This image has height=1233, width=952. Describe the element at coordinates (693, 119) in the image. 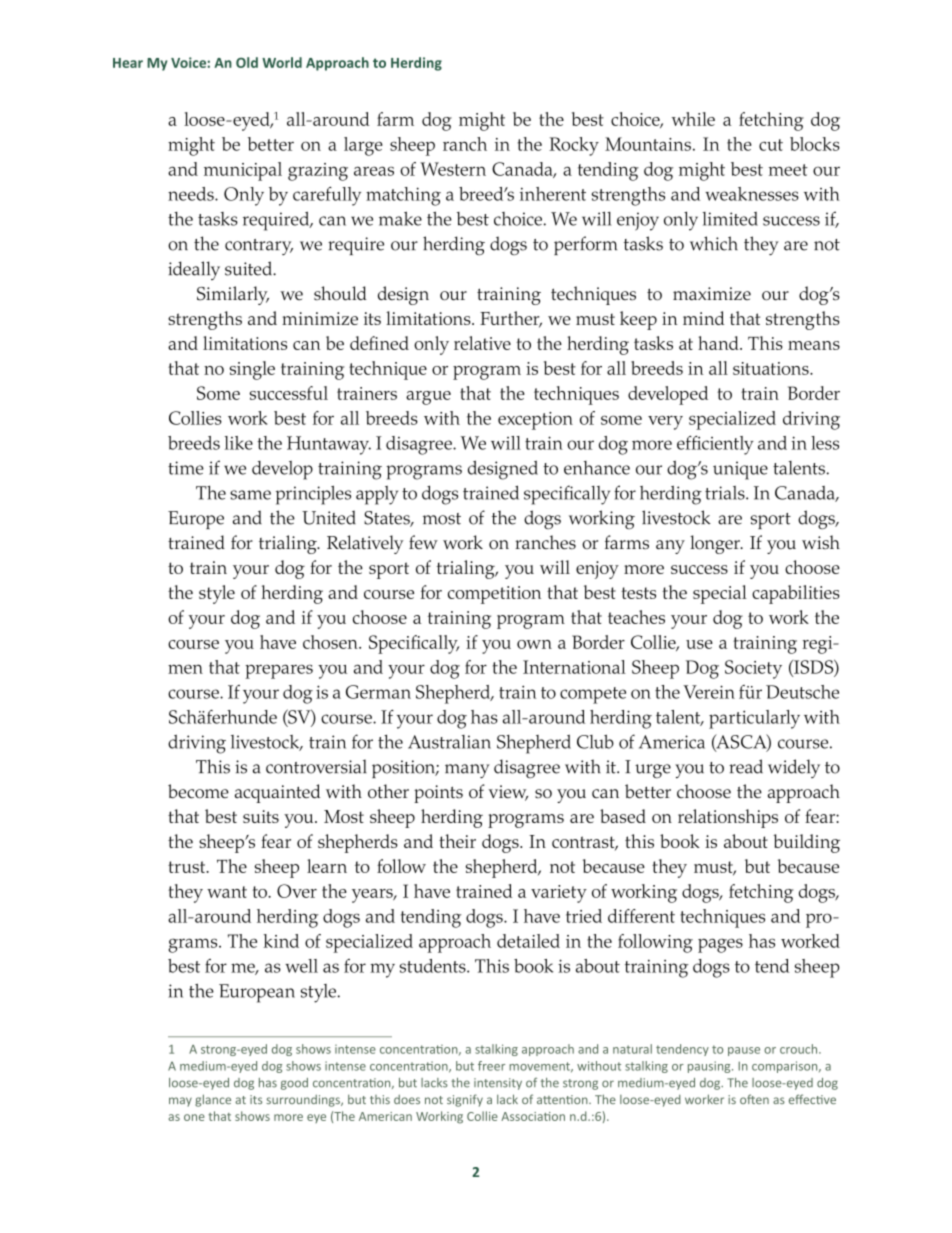

I see `while` at that location.
